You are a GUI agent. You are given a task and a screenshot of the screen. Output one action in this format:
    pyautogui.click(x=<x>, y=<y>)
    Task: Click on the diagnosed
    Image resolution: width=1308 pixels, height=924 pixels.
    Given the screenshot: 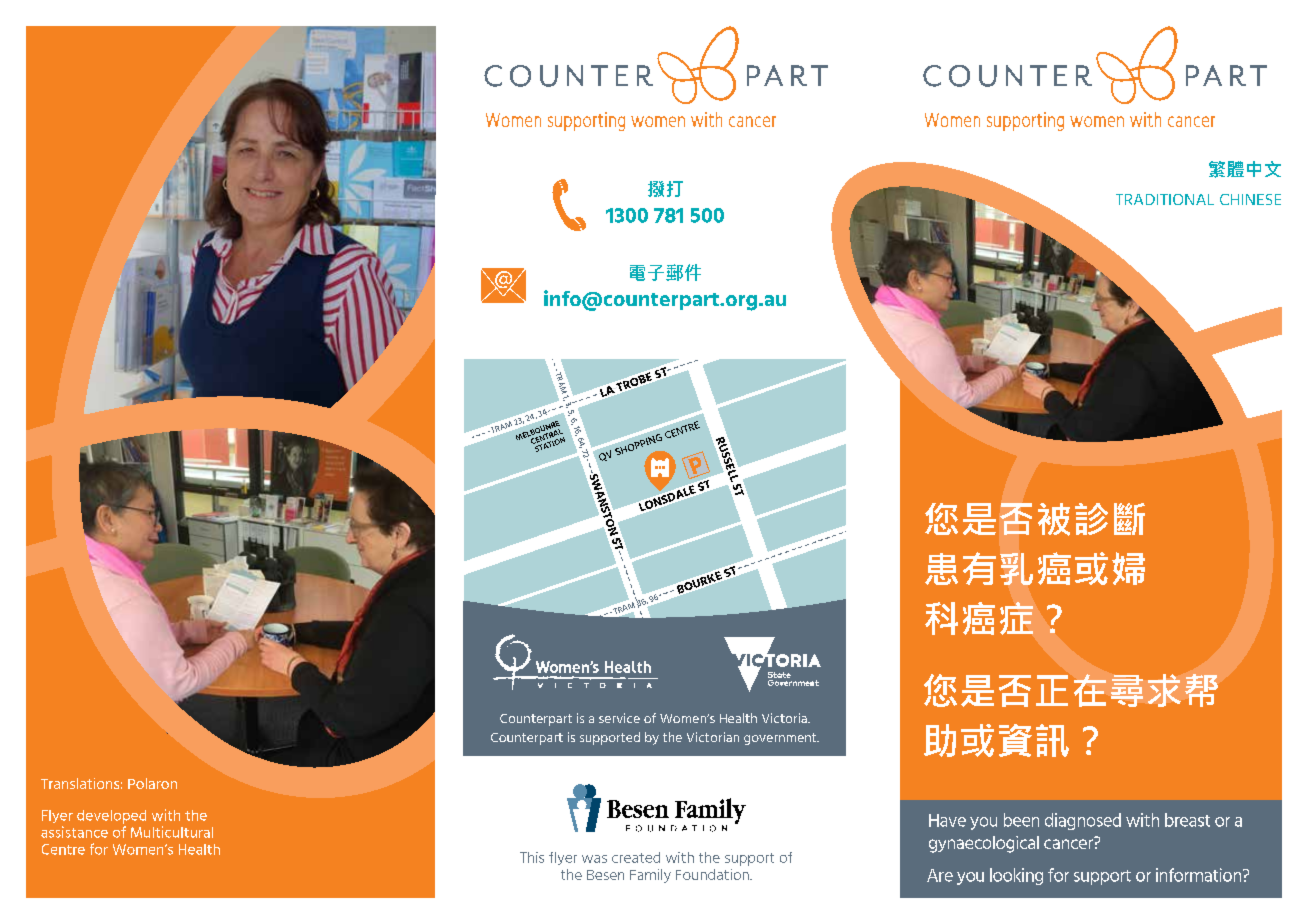 What is the action you would take?
    pyautogui.click(x=1083, y=821)
